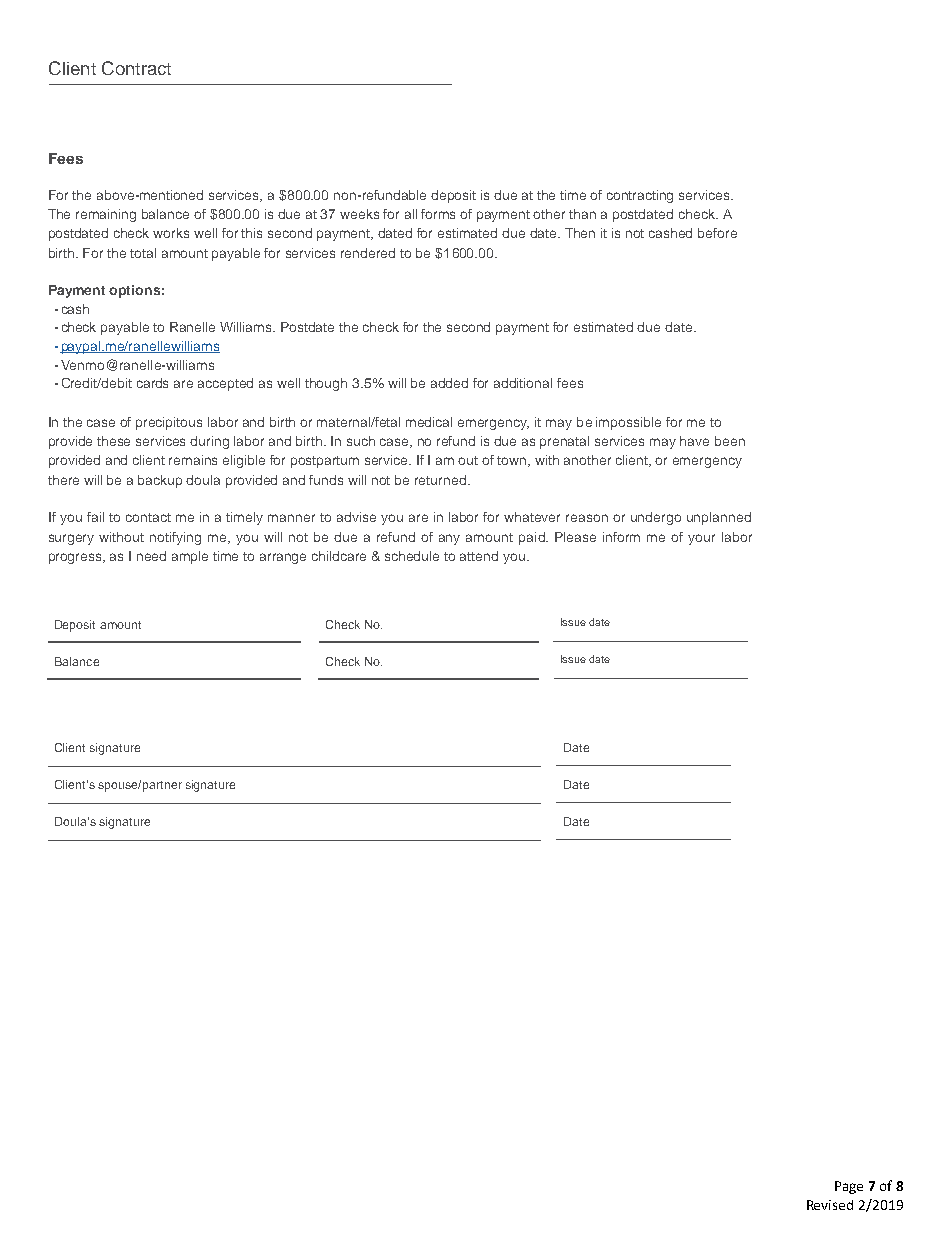 Image resolution: width=952 pixels, height=1233 pixels. Describe the element at coordinates (440, 480) in the document. I see `returned` at that location.
